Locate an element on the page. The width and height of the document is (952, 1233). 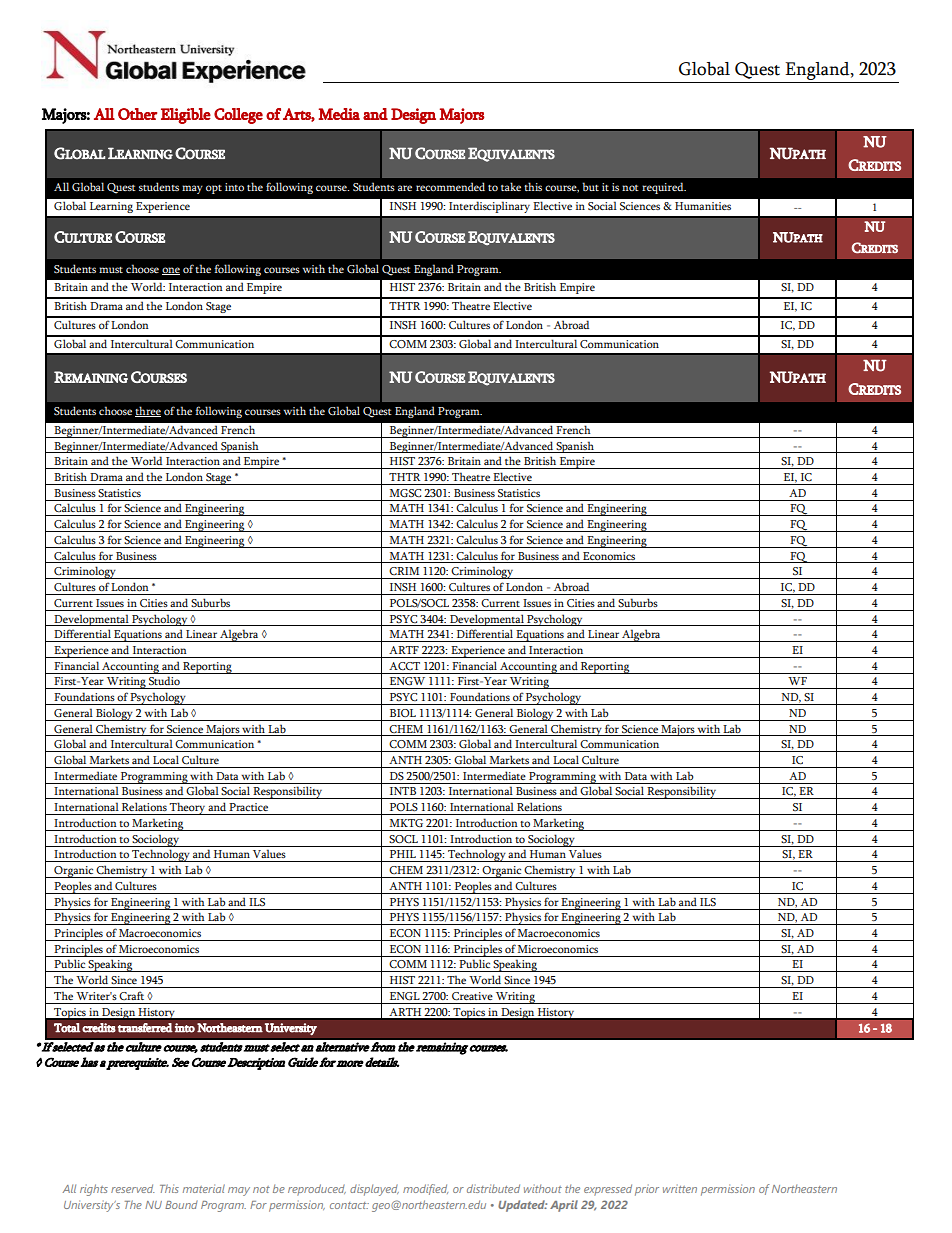
Other is located at coordinates (137, 114).
